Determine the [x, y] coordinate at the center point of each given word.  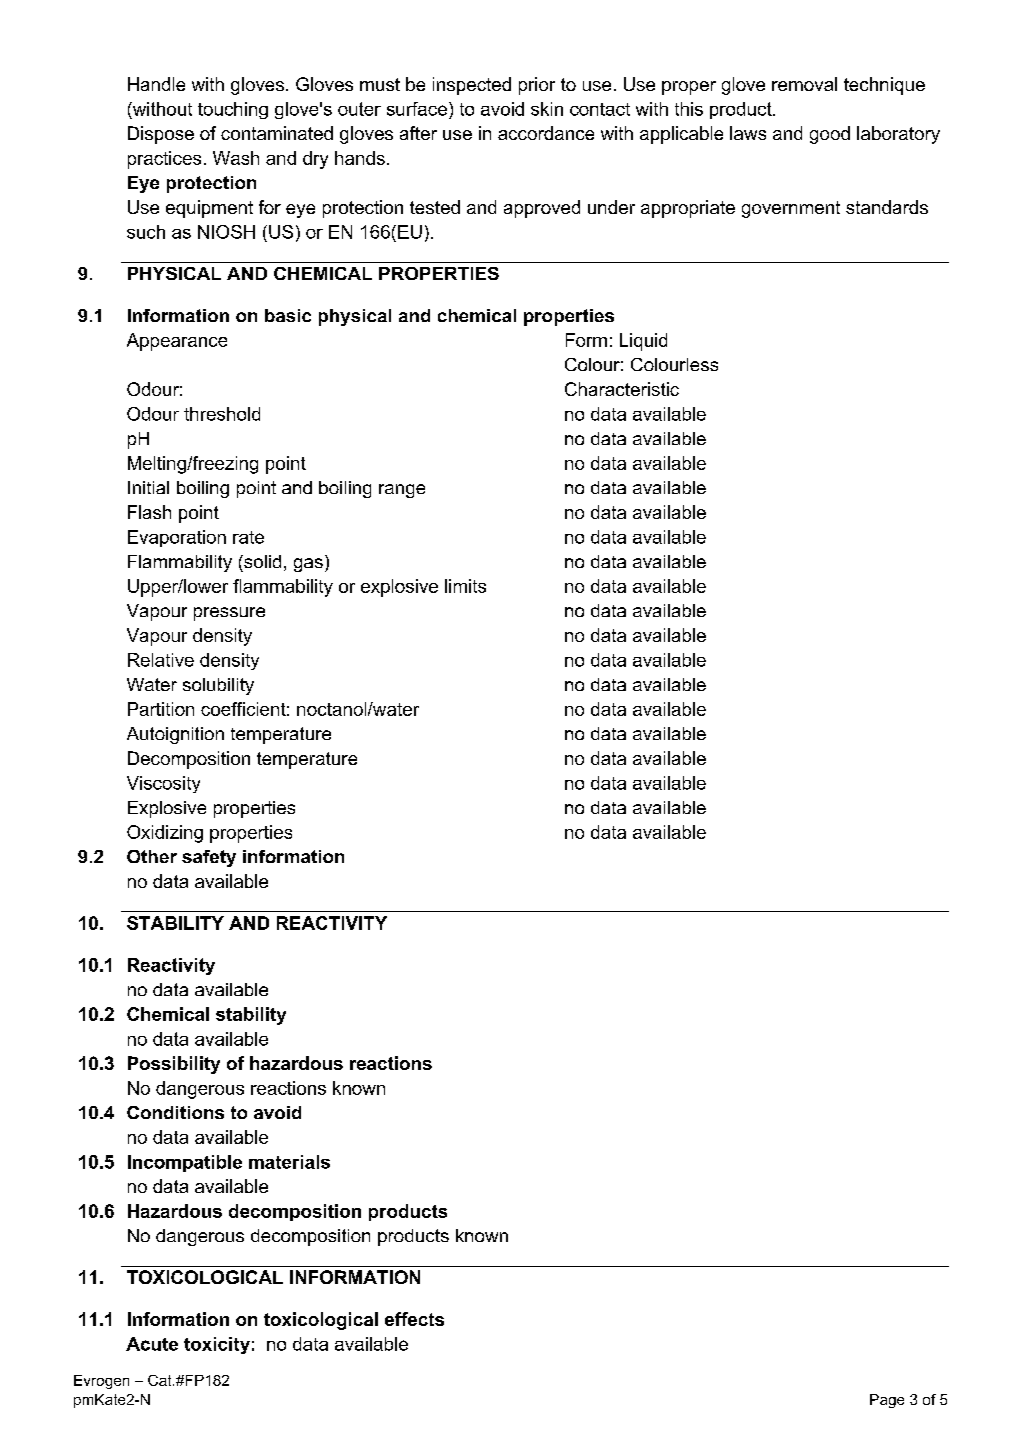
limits [465, 586]
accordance [546, 133]
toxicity [217, 1345]
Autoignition [175, 735]
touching [233, 110]
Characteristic [622, 389]
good [830, 135]
